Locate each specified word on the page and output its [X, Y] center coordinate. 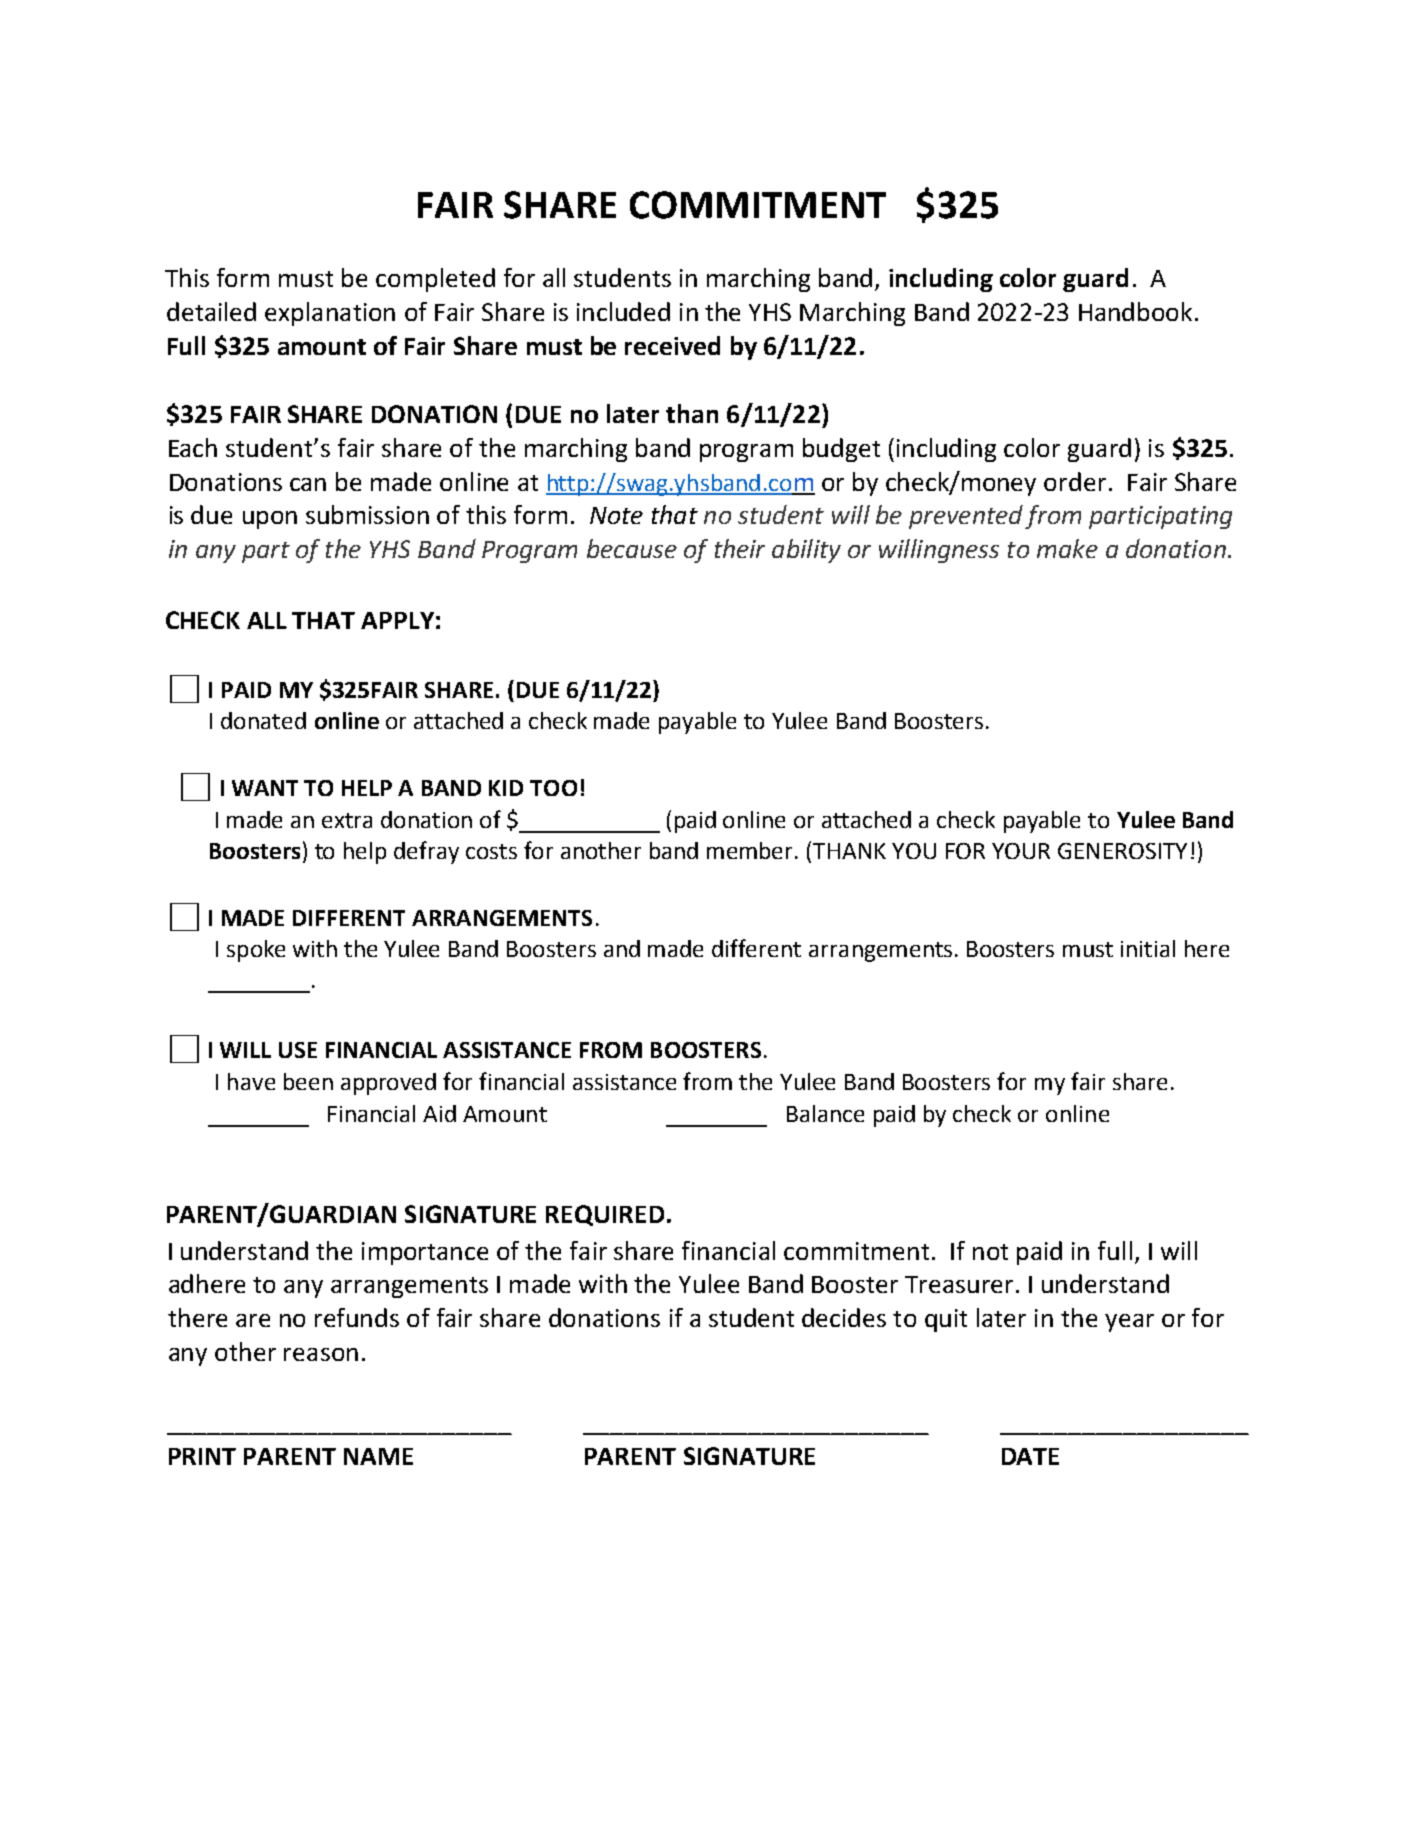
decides [844, 1317]
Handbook [1135, 311]
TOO [553, 788]
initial [1148, 948]
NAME [378, 1456]
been [308, 1081]
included [623, 311]
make [1067, 548]
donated [263, 720]
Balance [825, 1113]
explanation [330, 314]
